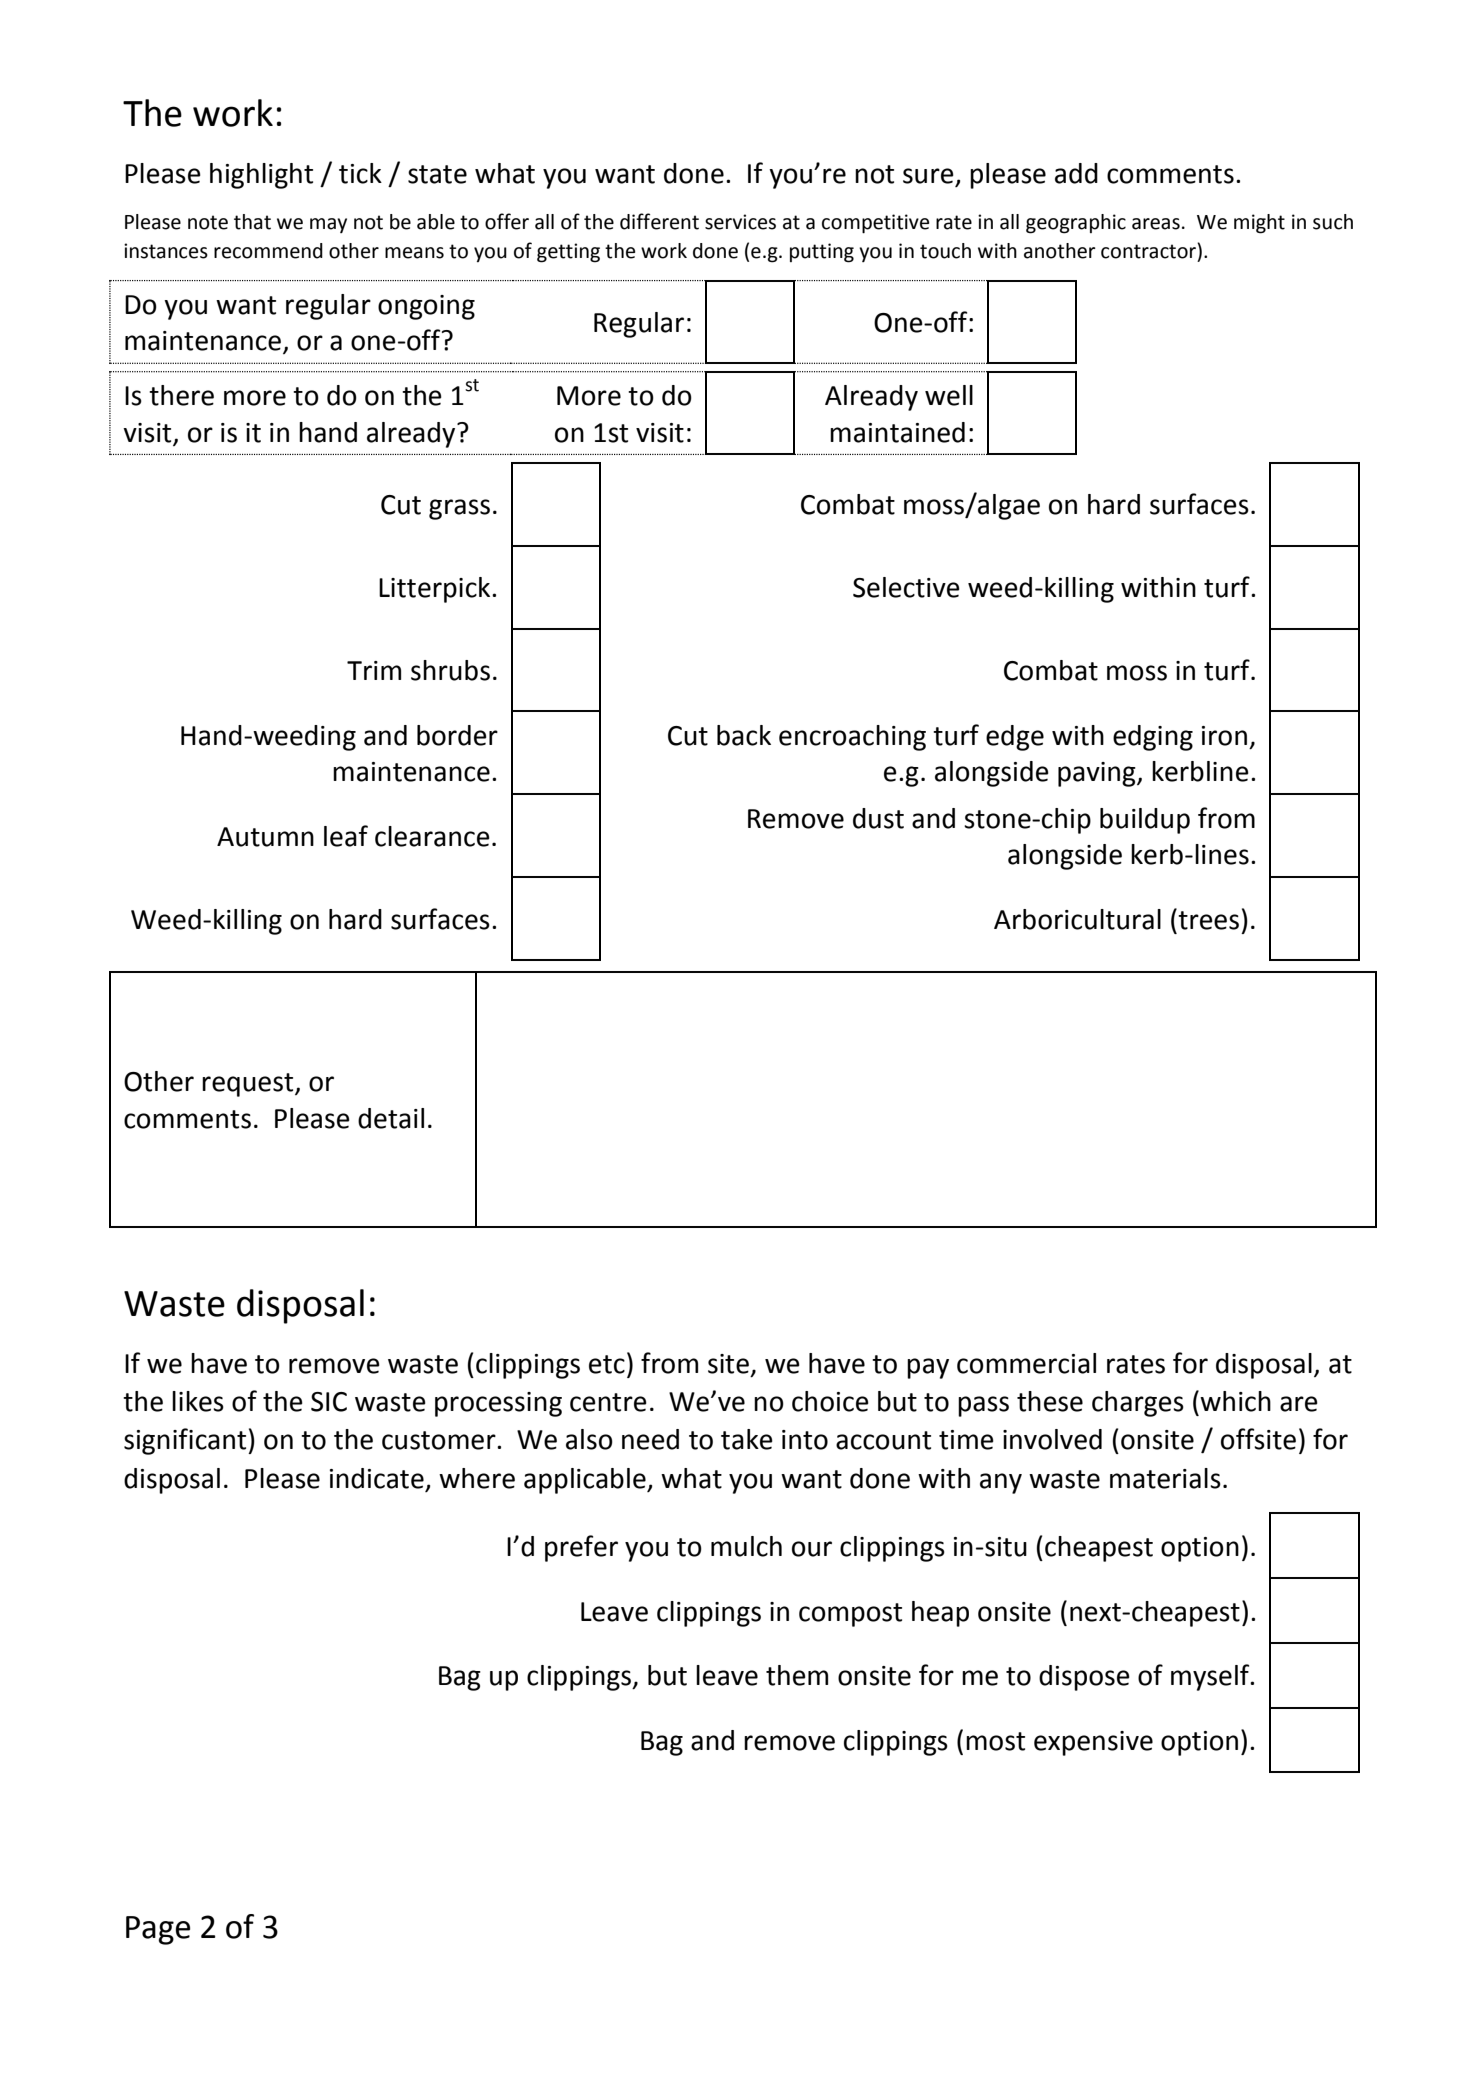  What do you see at coordinates (740, 222) in the screenshot?
I see `services` at bounding box center [740, 222].
